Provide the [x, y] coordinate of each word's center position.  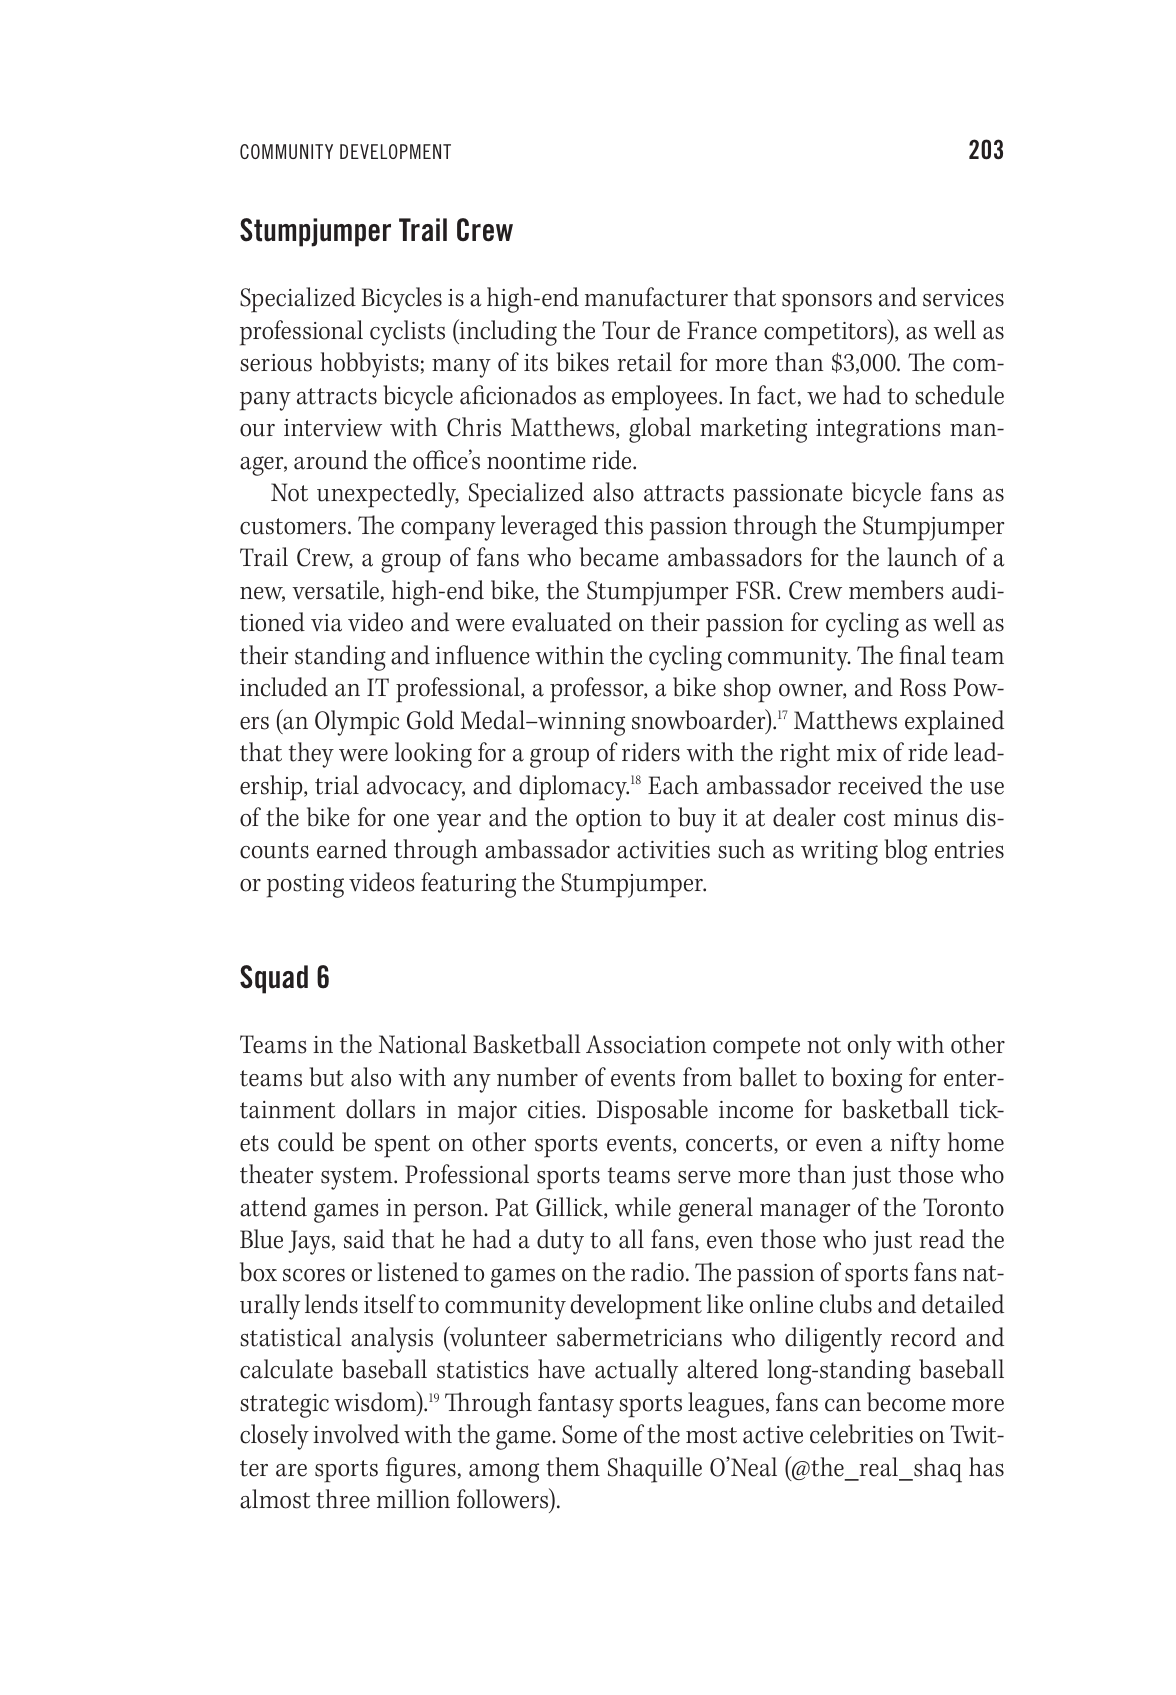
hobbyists [369, 365]
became [619, 557]
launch [922, 557]
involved [356, 1434]
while [643, 1207]
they [311, 755]
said [364, 1239]
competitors [826, 332]
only [870, 1047]
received [880, 785]
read [942, 1239]
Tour [626, 330]
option [609, 821]
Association [646, 1044]
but [327, 1077]
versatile [335, 590]
